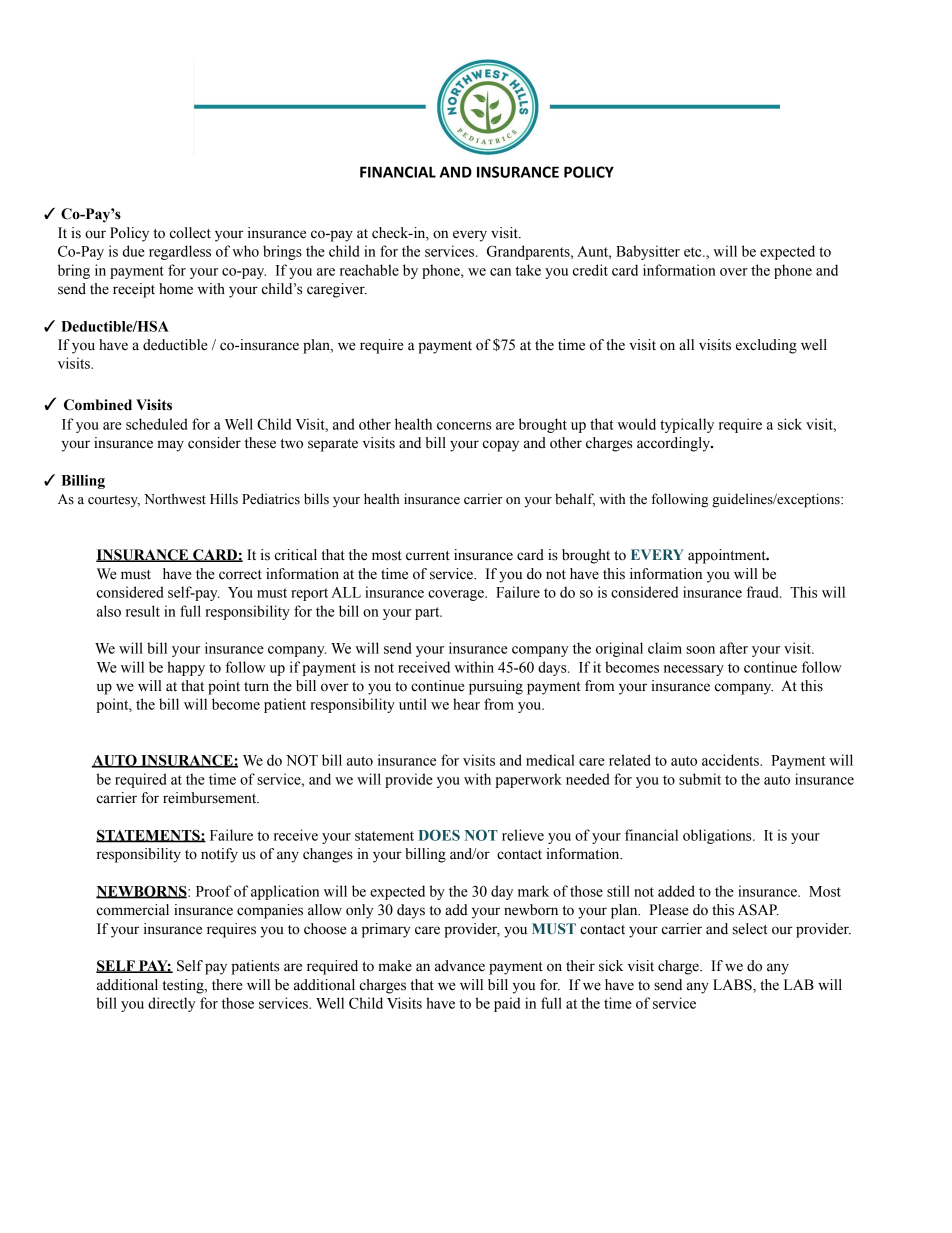 The width and height of the screenshot is (952, 1233). I want to click on claim, so click(665, 648).
